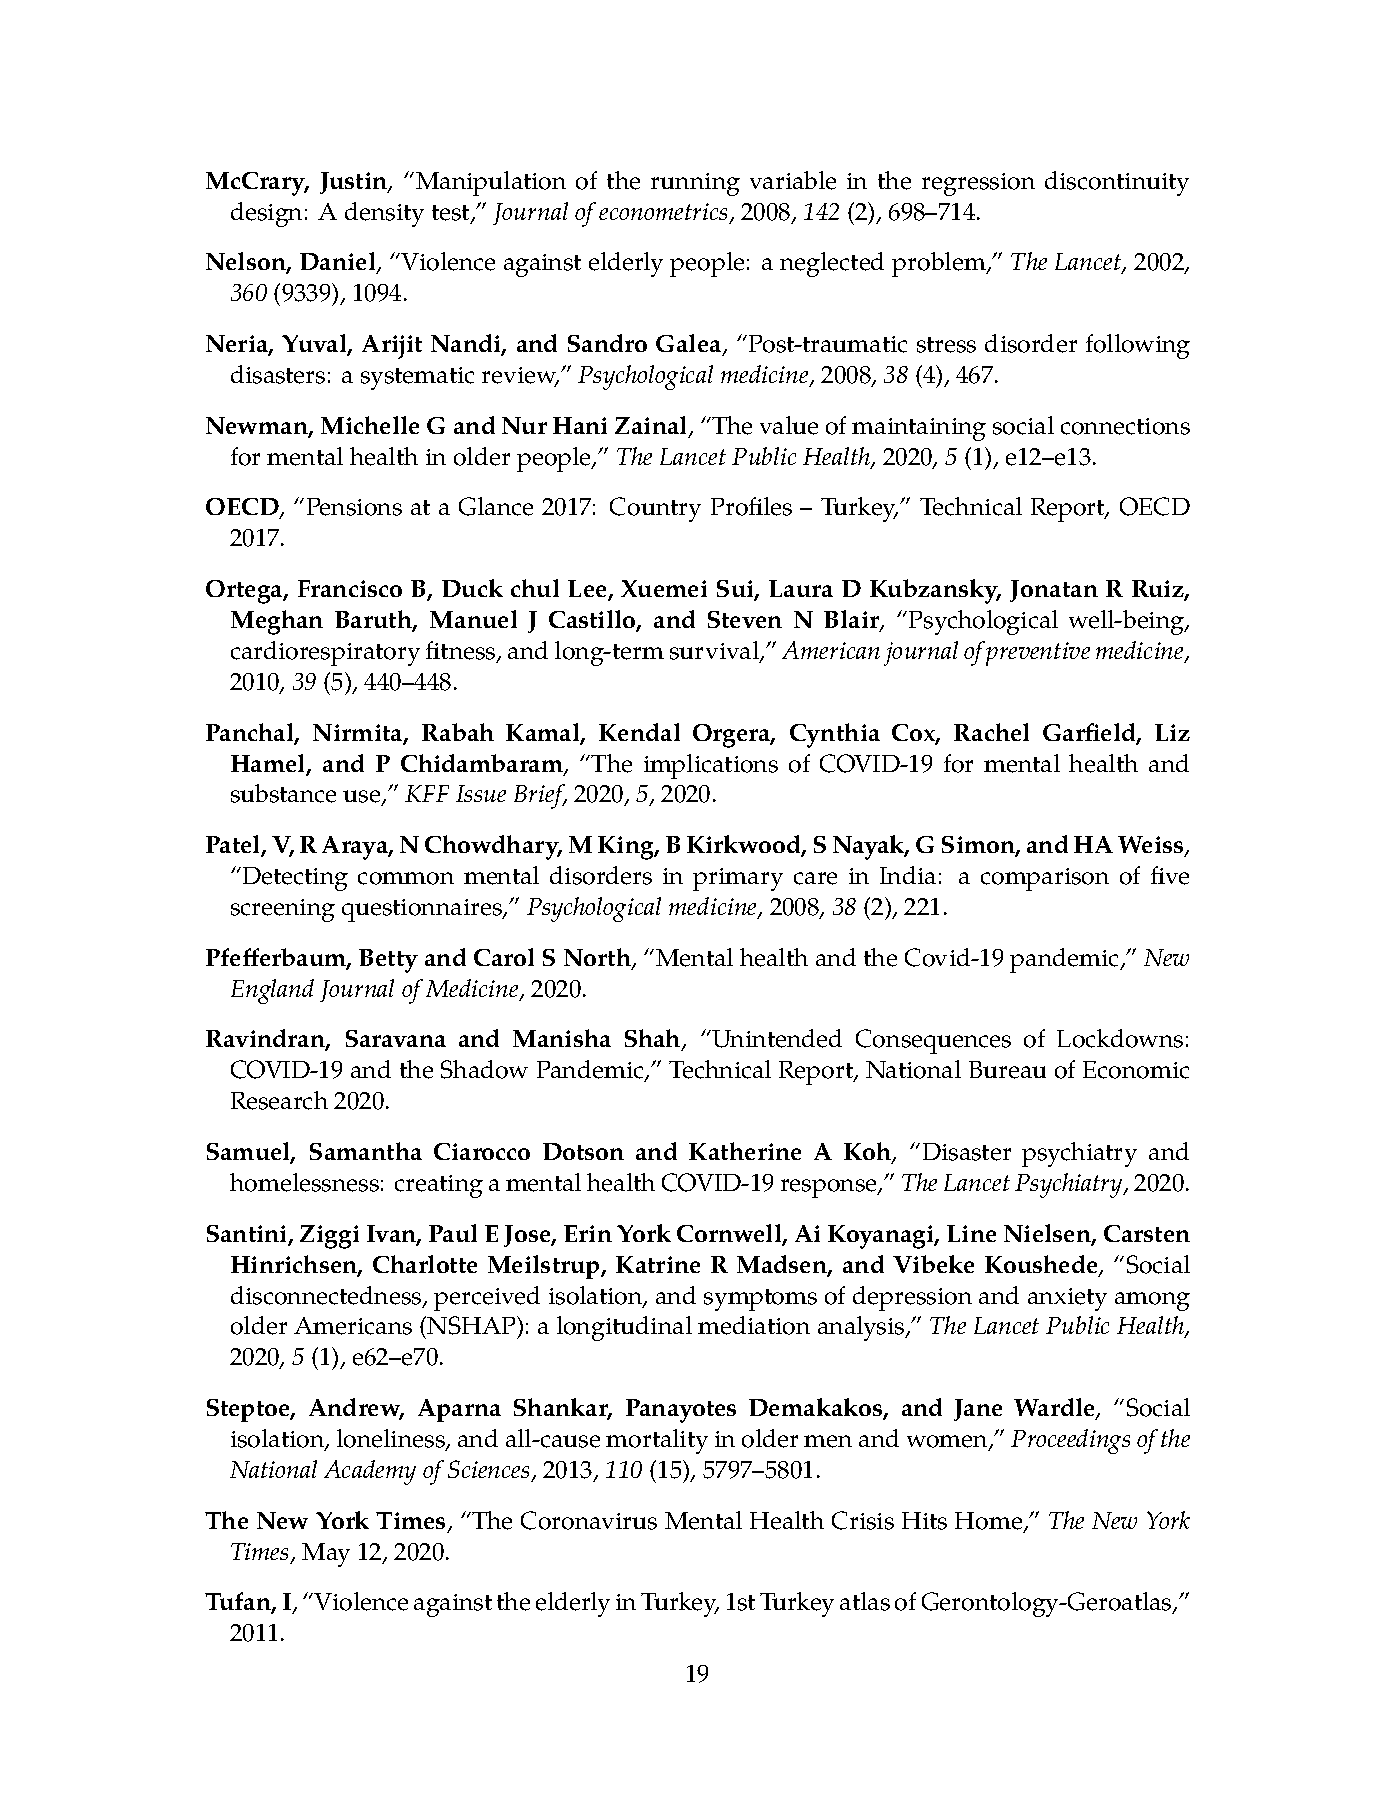 The height and width of the image is (1806, 1396). Describe the element at coordinates (406, 878) in the image. I see `common` at that location.
